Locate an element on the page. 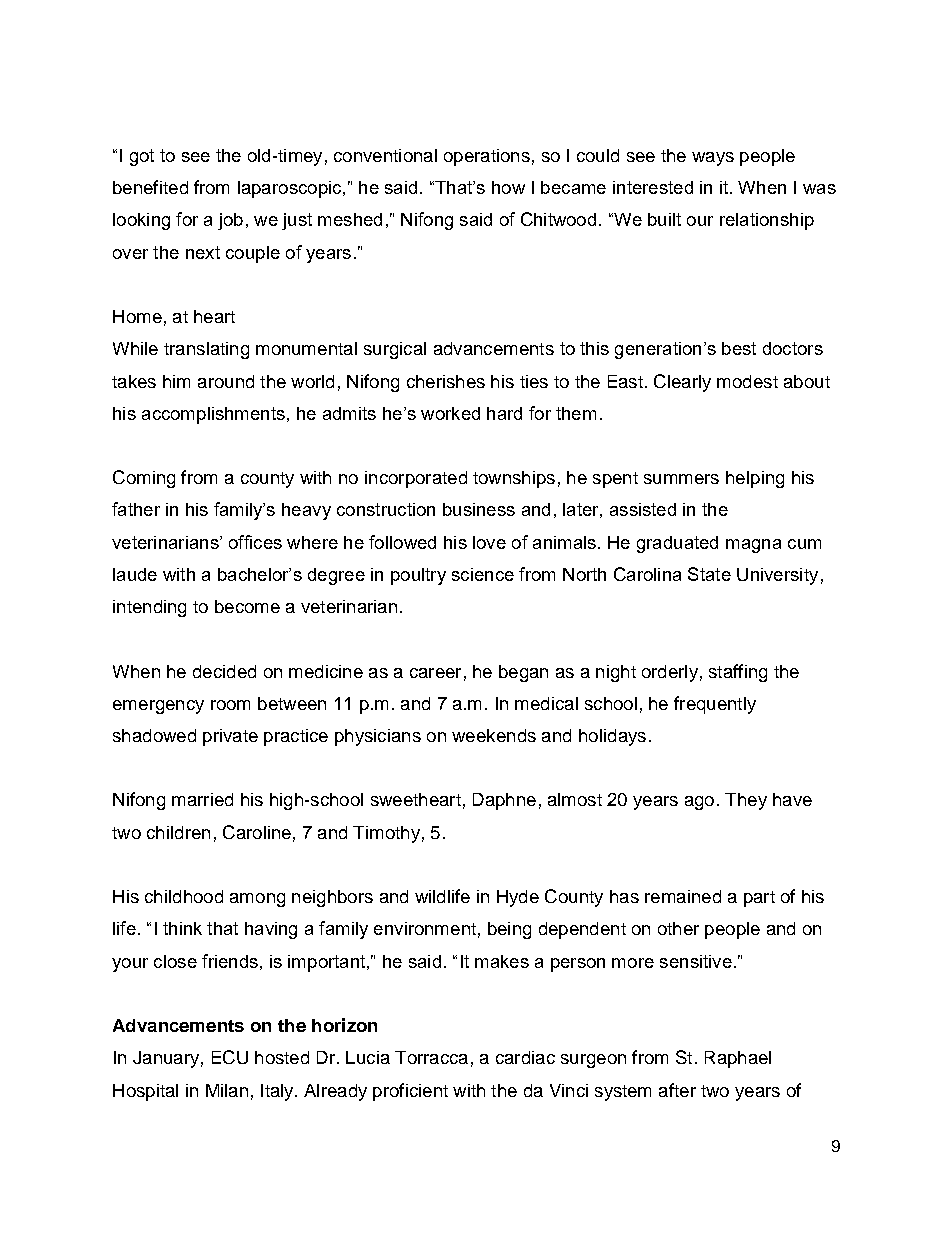 Image resolution: width=952 pixels, height=1233 pixels. staffing is located at coordinates (738, 673).
